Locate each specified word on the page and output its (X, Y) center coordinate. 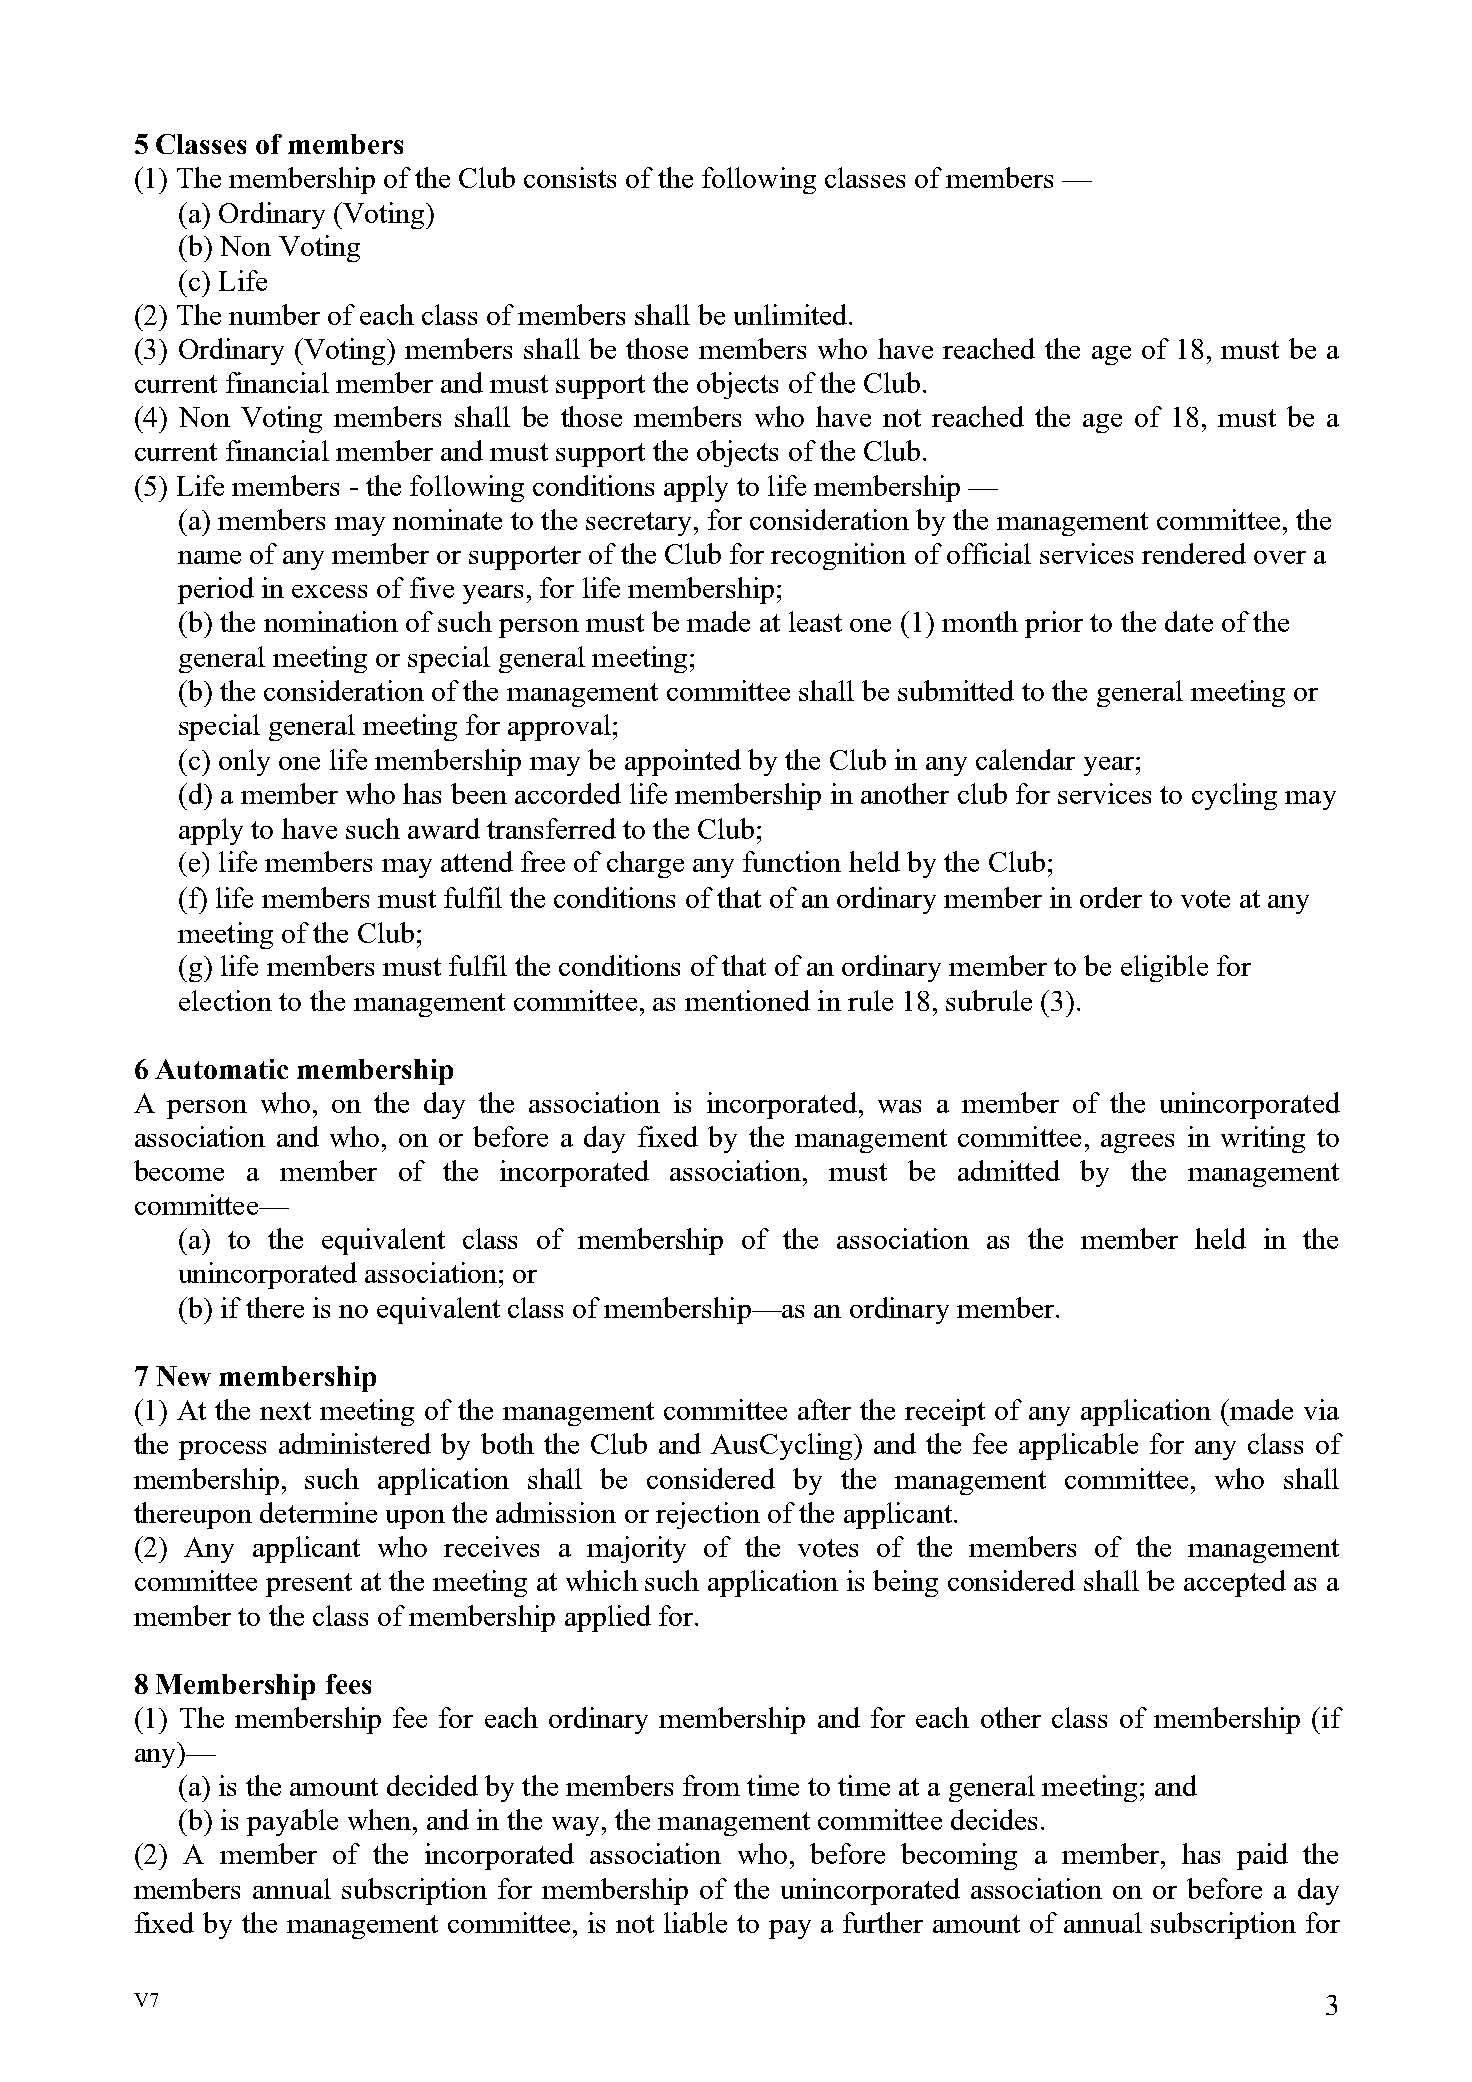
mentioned (747, 1000)
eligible (1164, 968)
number (274, 314)
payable (292, 1822)
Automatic (221, 1069)
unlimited (792, 314)
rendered (1194, 553)
